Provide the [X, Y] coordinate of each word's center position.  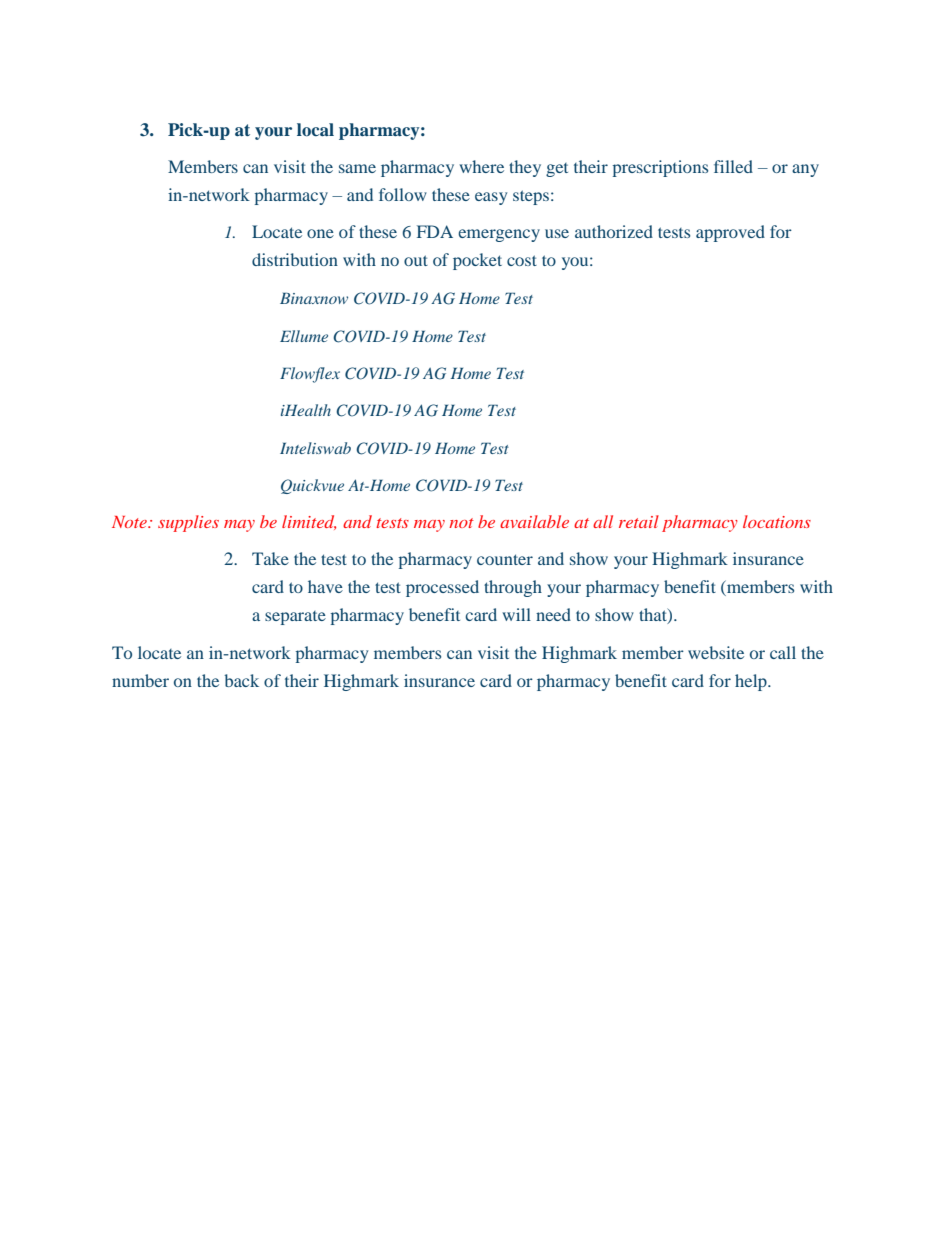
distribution [295, 259]
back [241, 680]
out [416, 260]
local [315, 130]
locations [777, 521]
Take [270, 558]
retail [639, 521]
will [516, 614]
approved [730, 233]
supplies [188, 523]
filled [733, 166]
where [481, 166]
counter [505, 559]
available [534, 521]
